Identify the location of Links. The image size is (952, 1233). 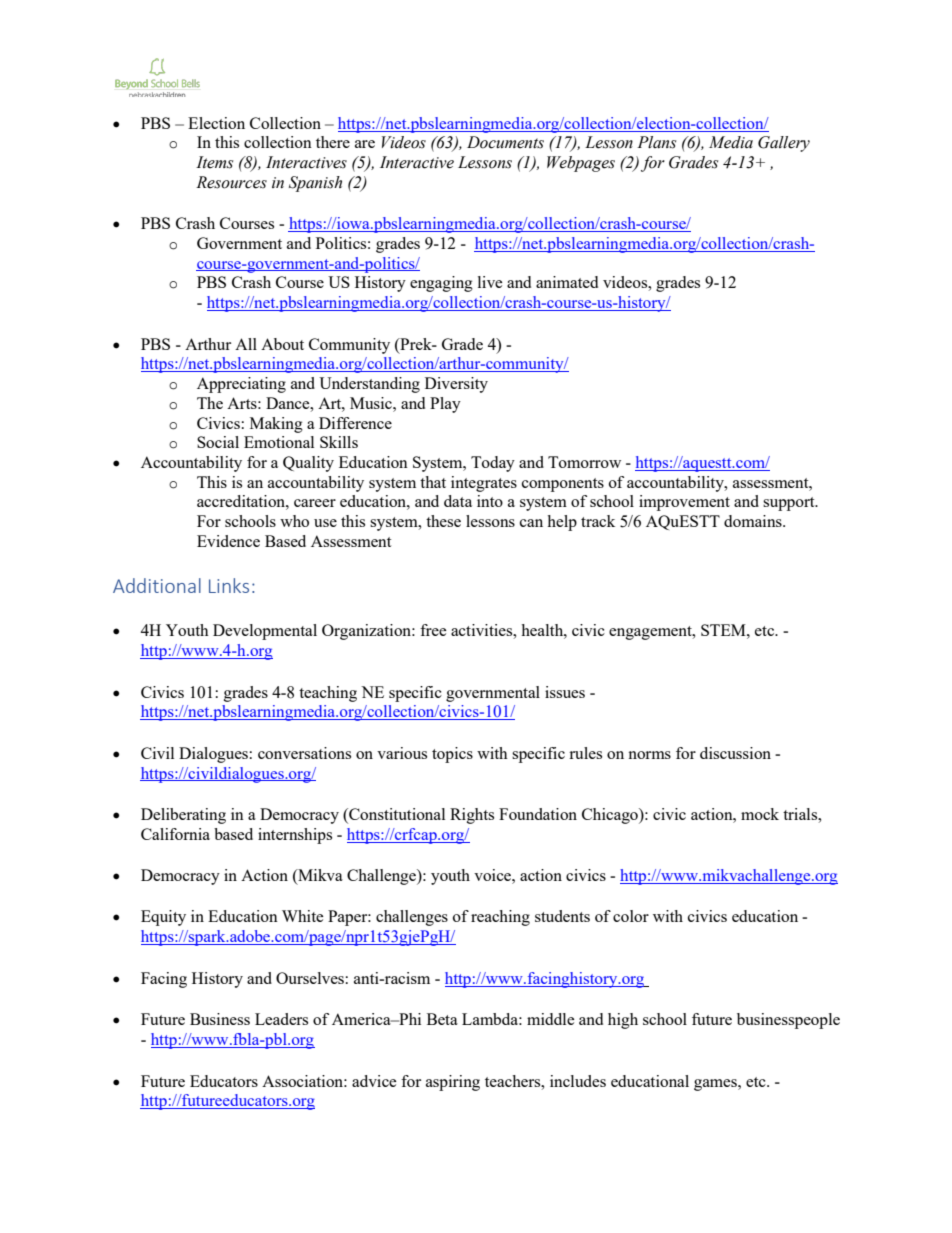
(229, 585).
